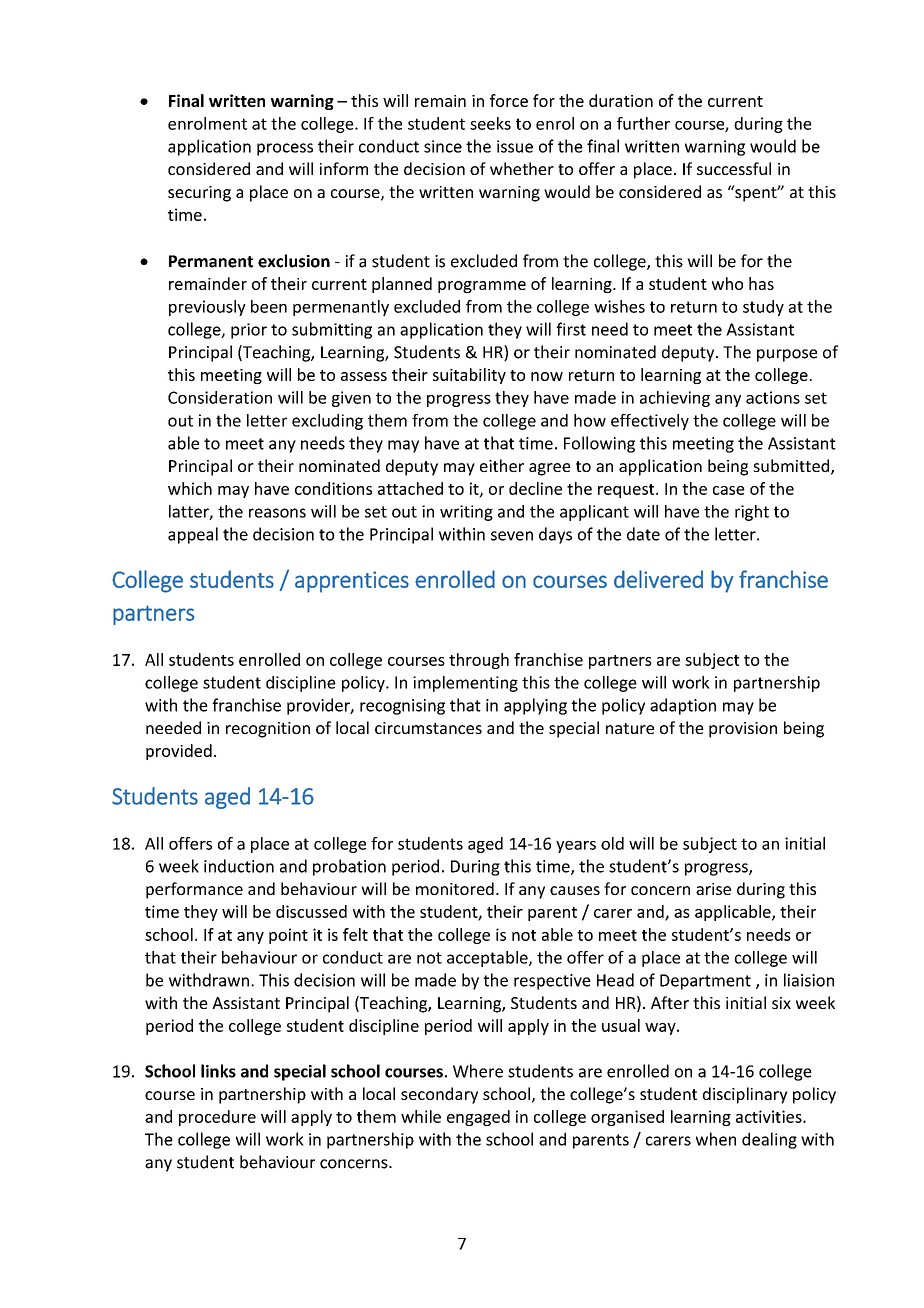  What do you see at coordinates (352, 582) in the page?
I see `apprentices` at bounding box center [352, 582].
